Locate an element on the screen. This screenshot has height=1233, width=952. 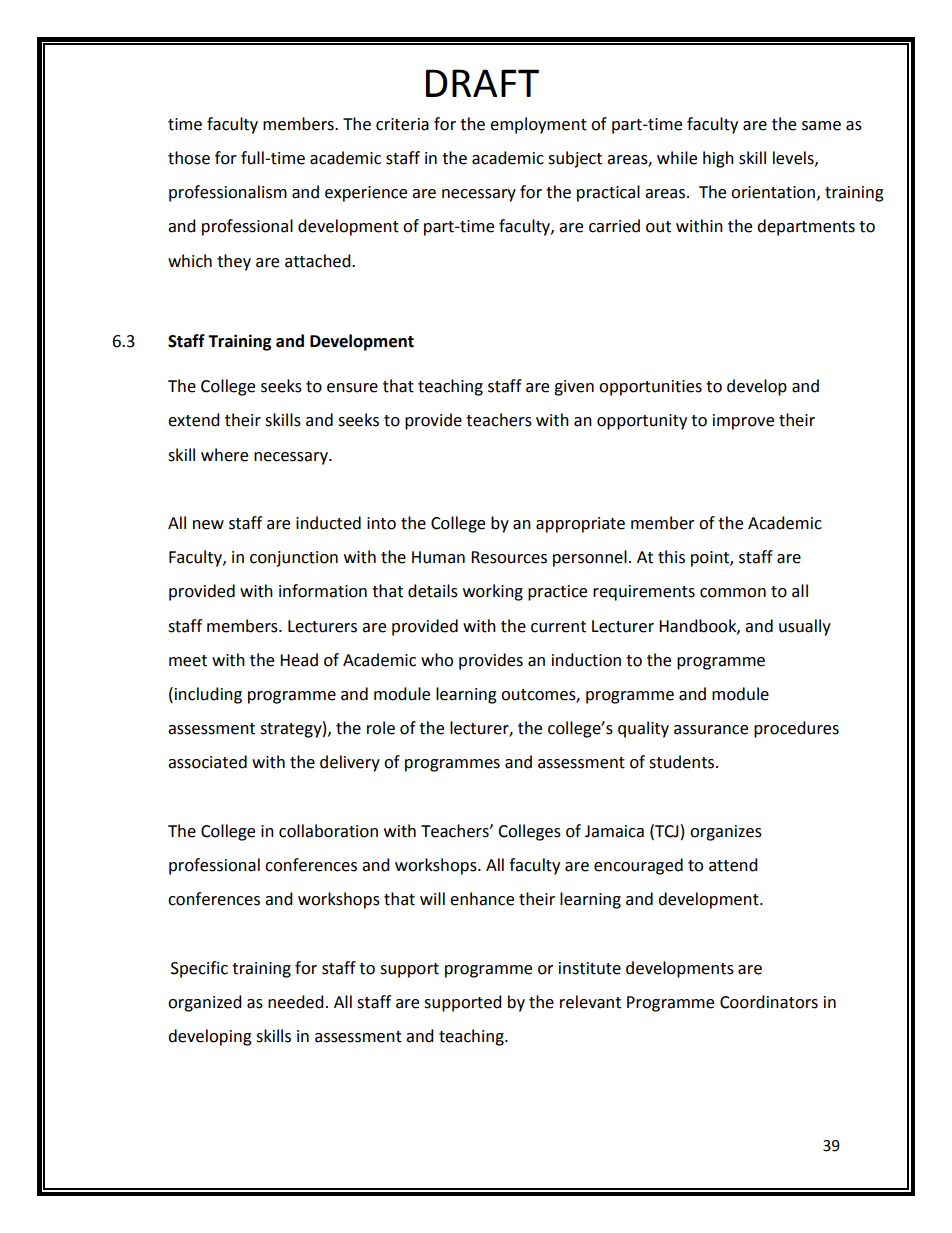
assurance is located at coordinates (711, 730).
